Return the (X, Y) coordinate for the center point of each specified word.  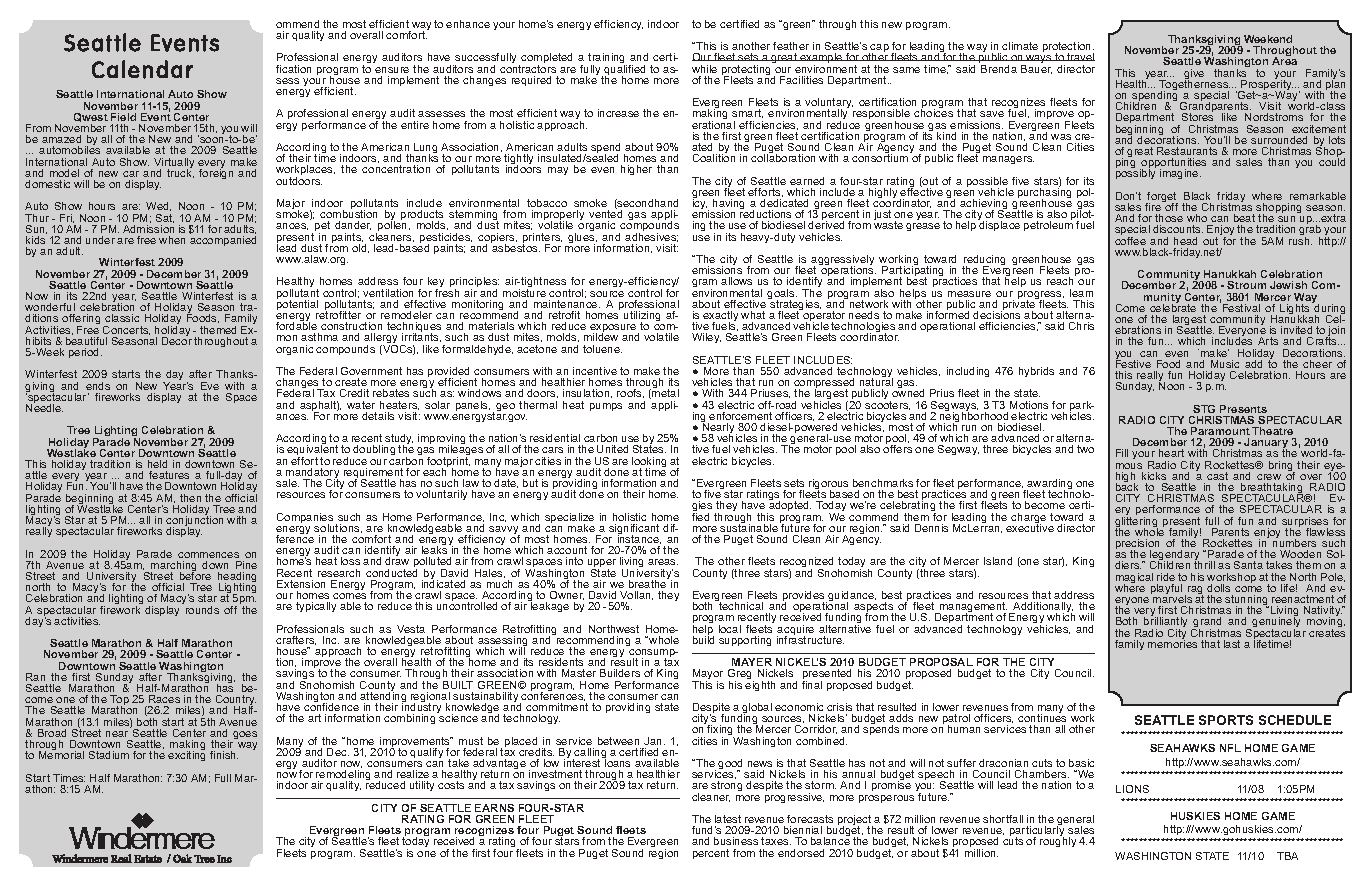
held (157, 464)
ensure (392, 70)
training (607, 60)
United (612, 449)
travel (1080, 57)
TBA (1287, 856)
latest (728, 819)
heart (1171, 453)
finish (224, 755)
